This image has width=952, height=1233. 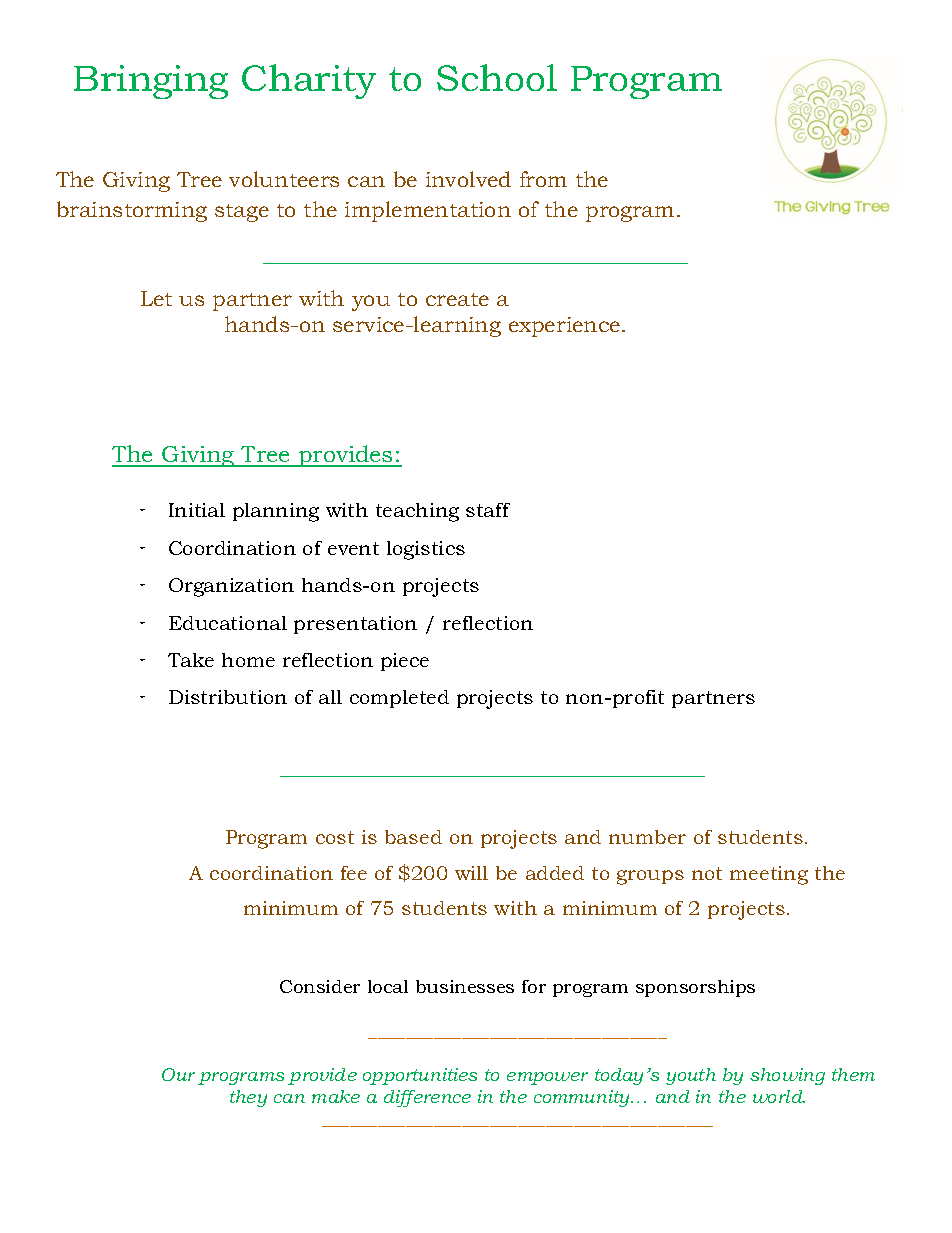 I want to click on staff, so click(x=488, y=510).
